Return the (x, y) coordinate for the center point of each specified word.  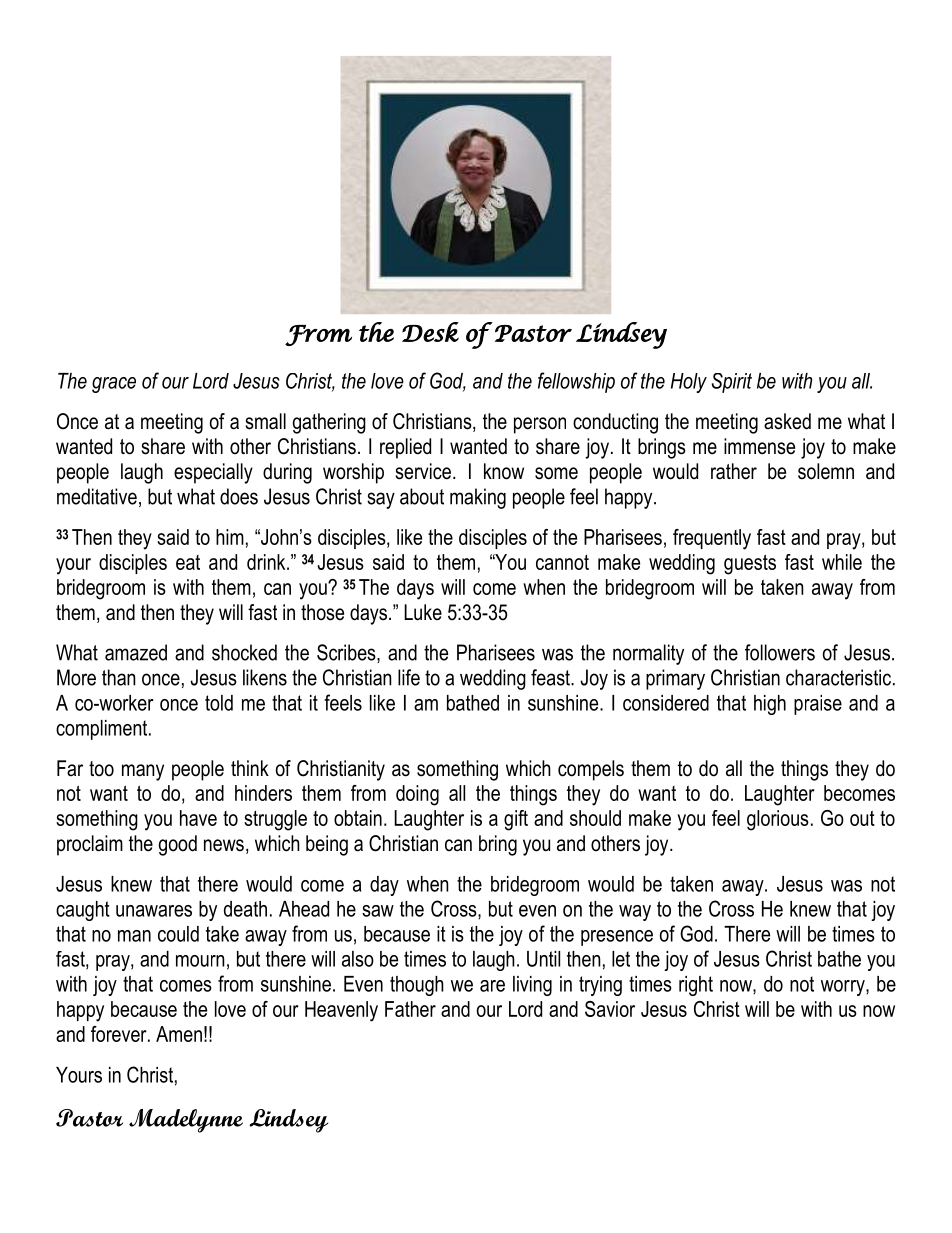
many (143, 772)
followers (780, 652)
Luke (423, 612)
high (770, 705)
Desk (430, 332)
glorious (778, 820)
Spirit (732, 383)
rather (734, 471)
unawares (154, 911)
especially (213, 473)
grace (114, 385)
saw (378, 911)
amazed (136, 652)
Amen (179, 1034)
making (478, 498)
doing (417, 795)
